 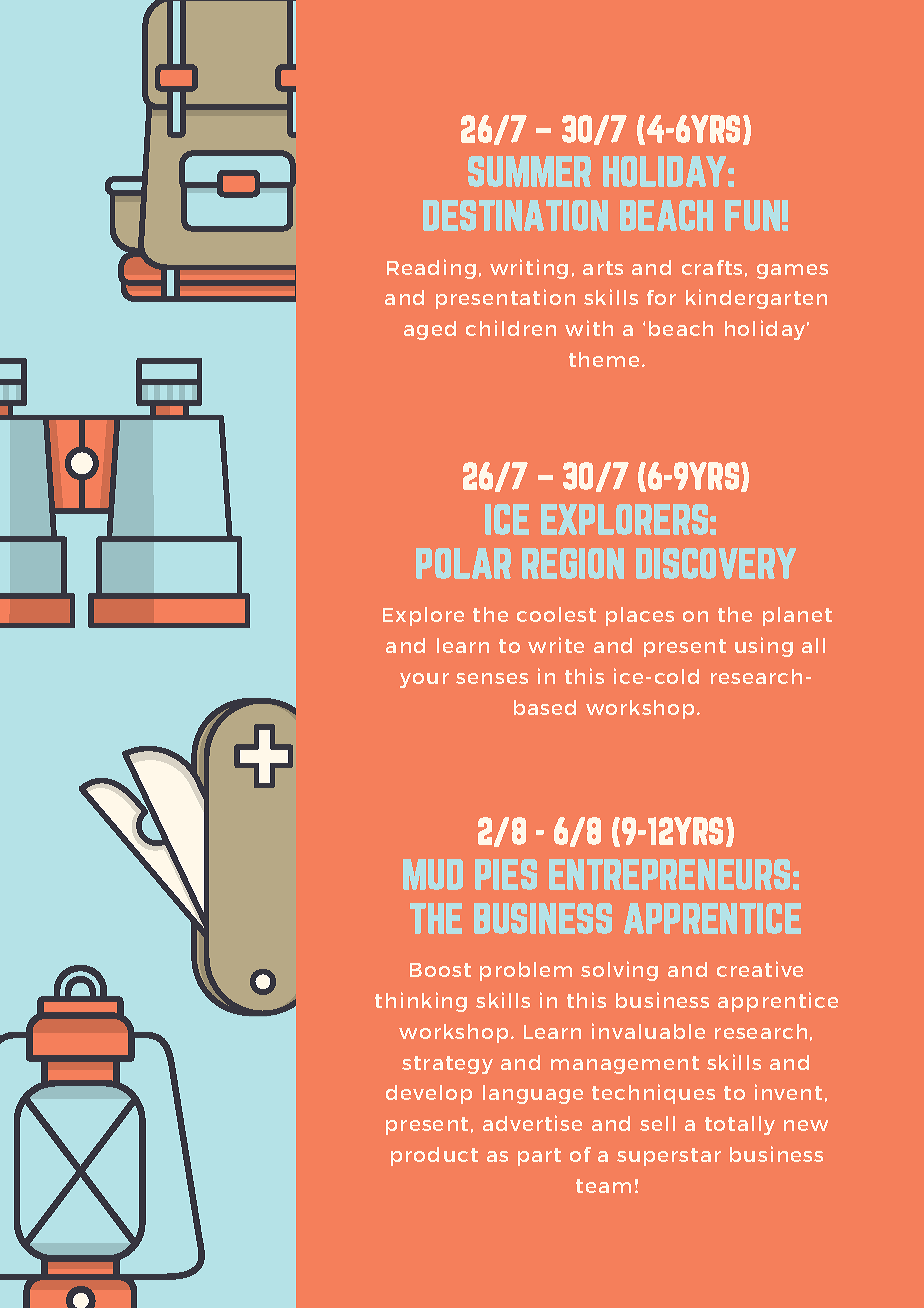 I want to click on theme, so click(x=604, y=359).
